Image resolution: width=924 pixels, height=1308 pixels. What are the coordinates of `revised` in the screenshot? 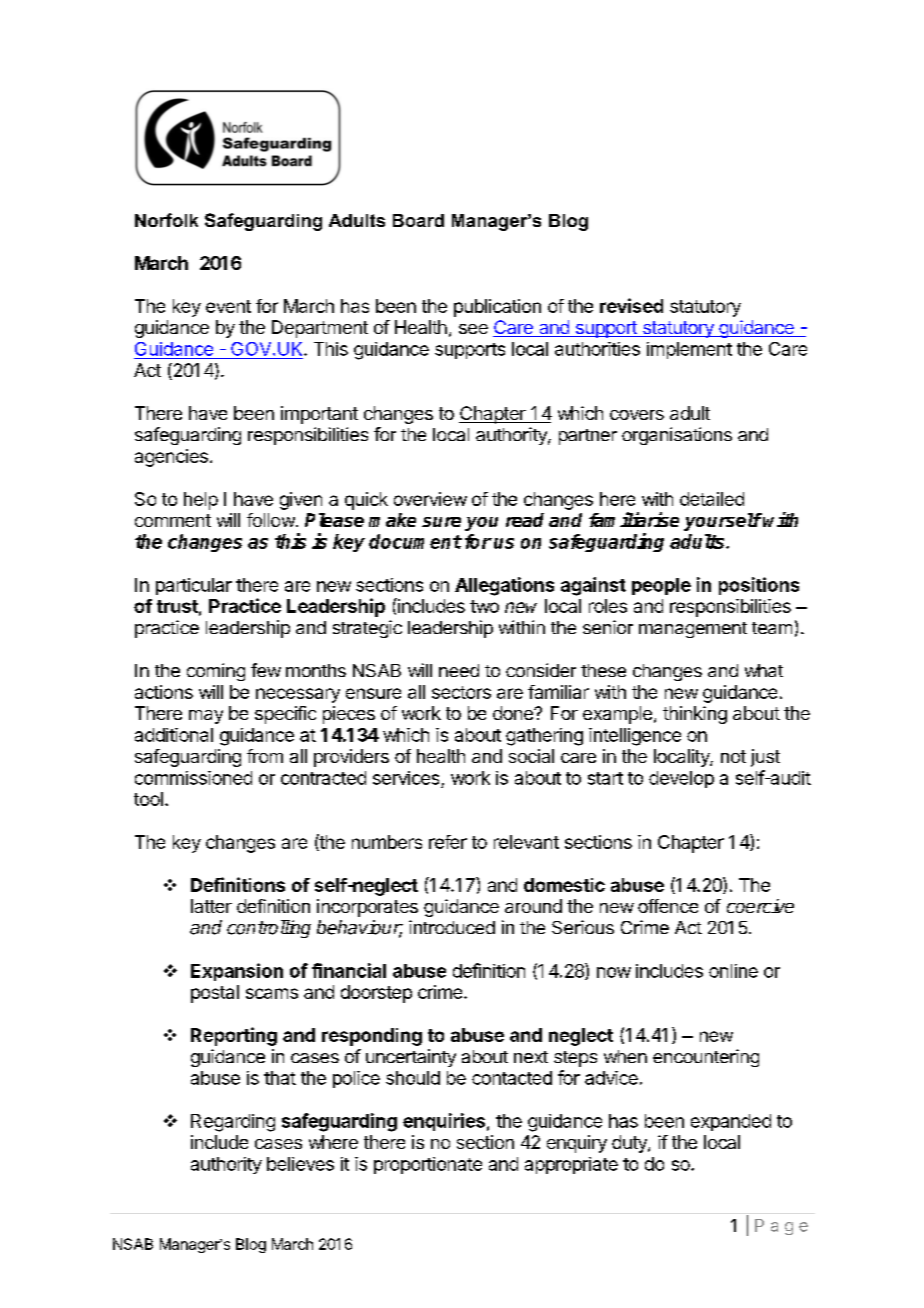 It's located at (631, 305).
